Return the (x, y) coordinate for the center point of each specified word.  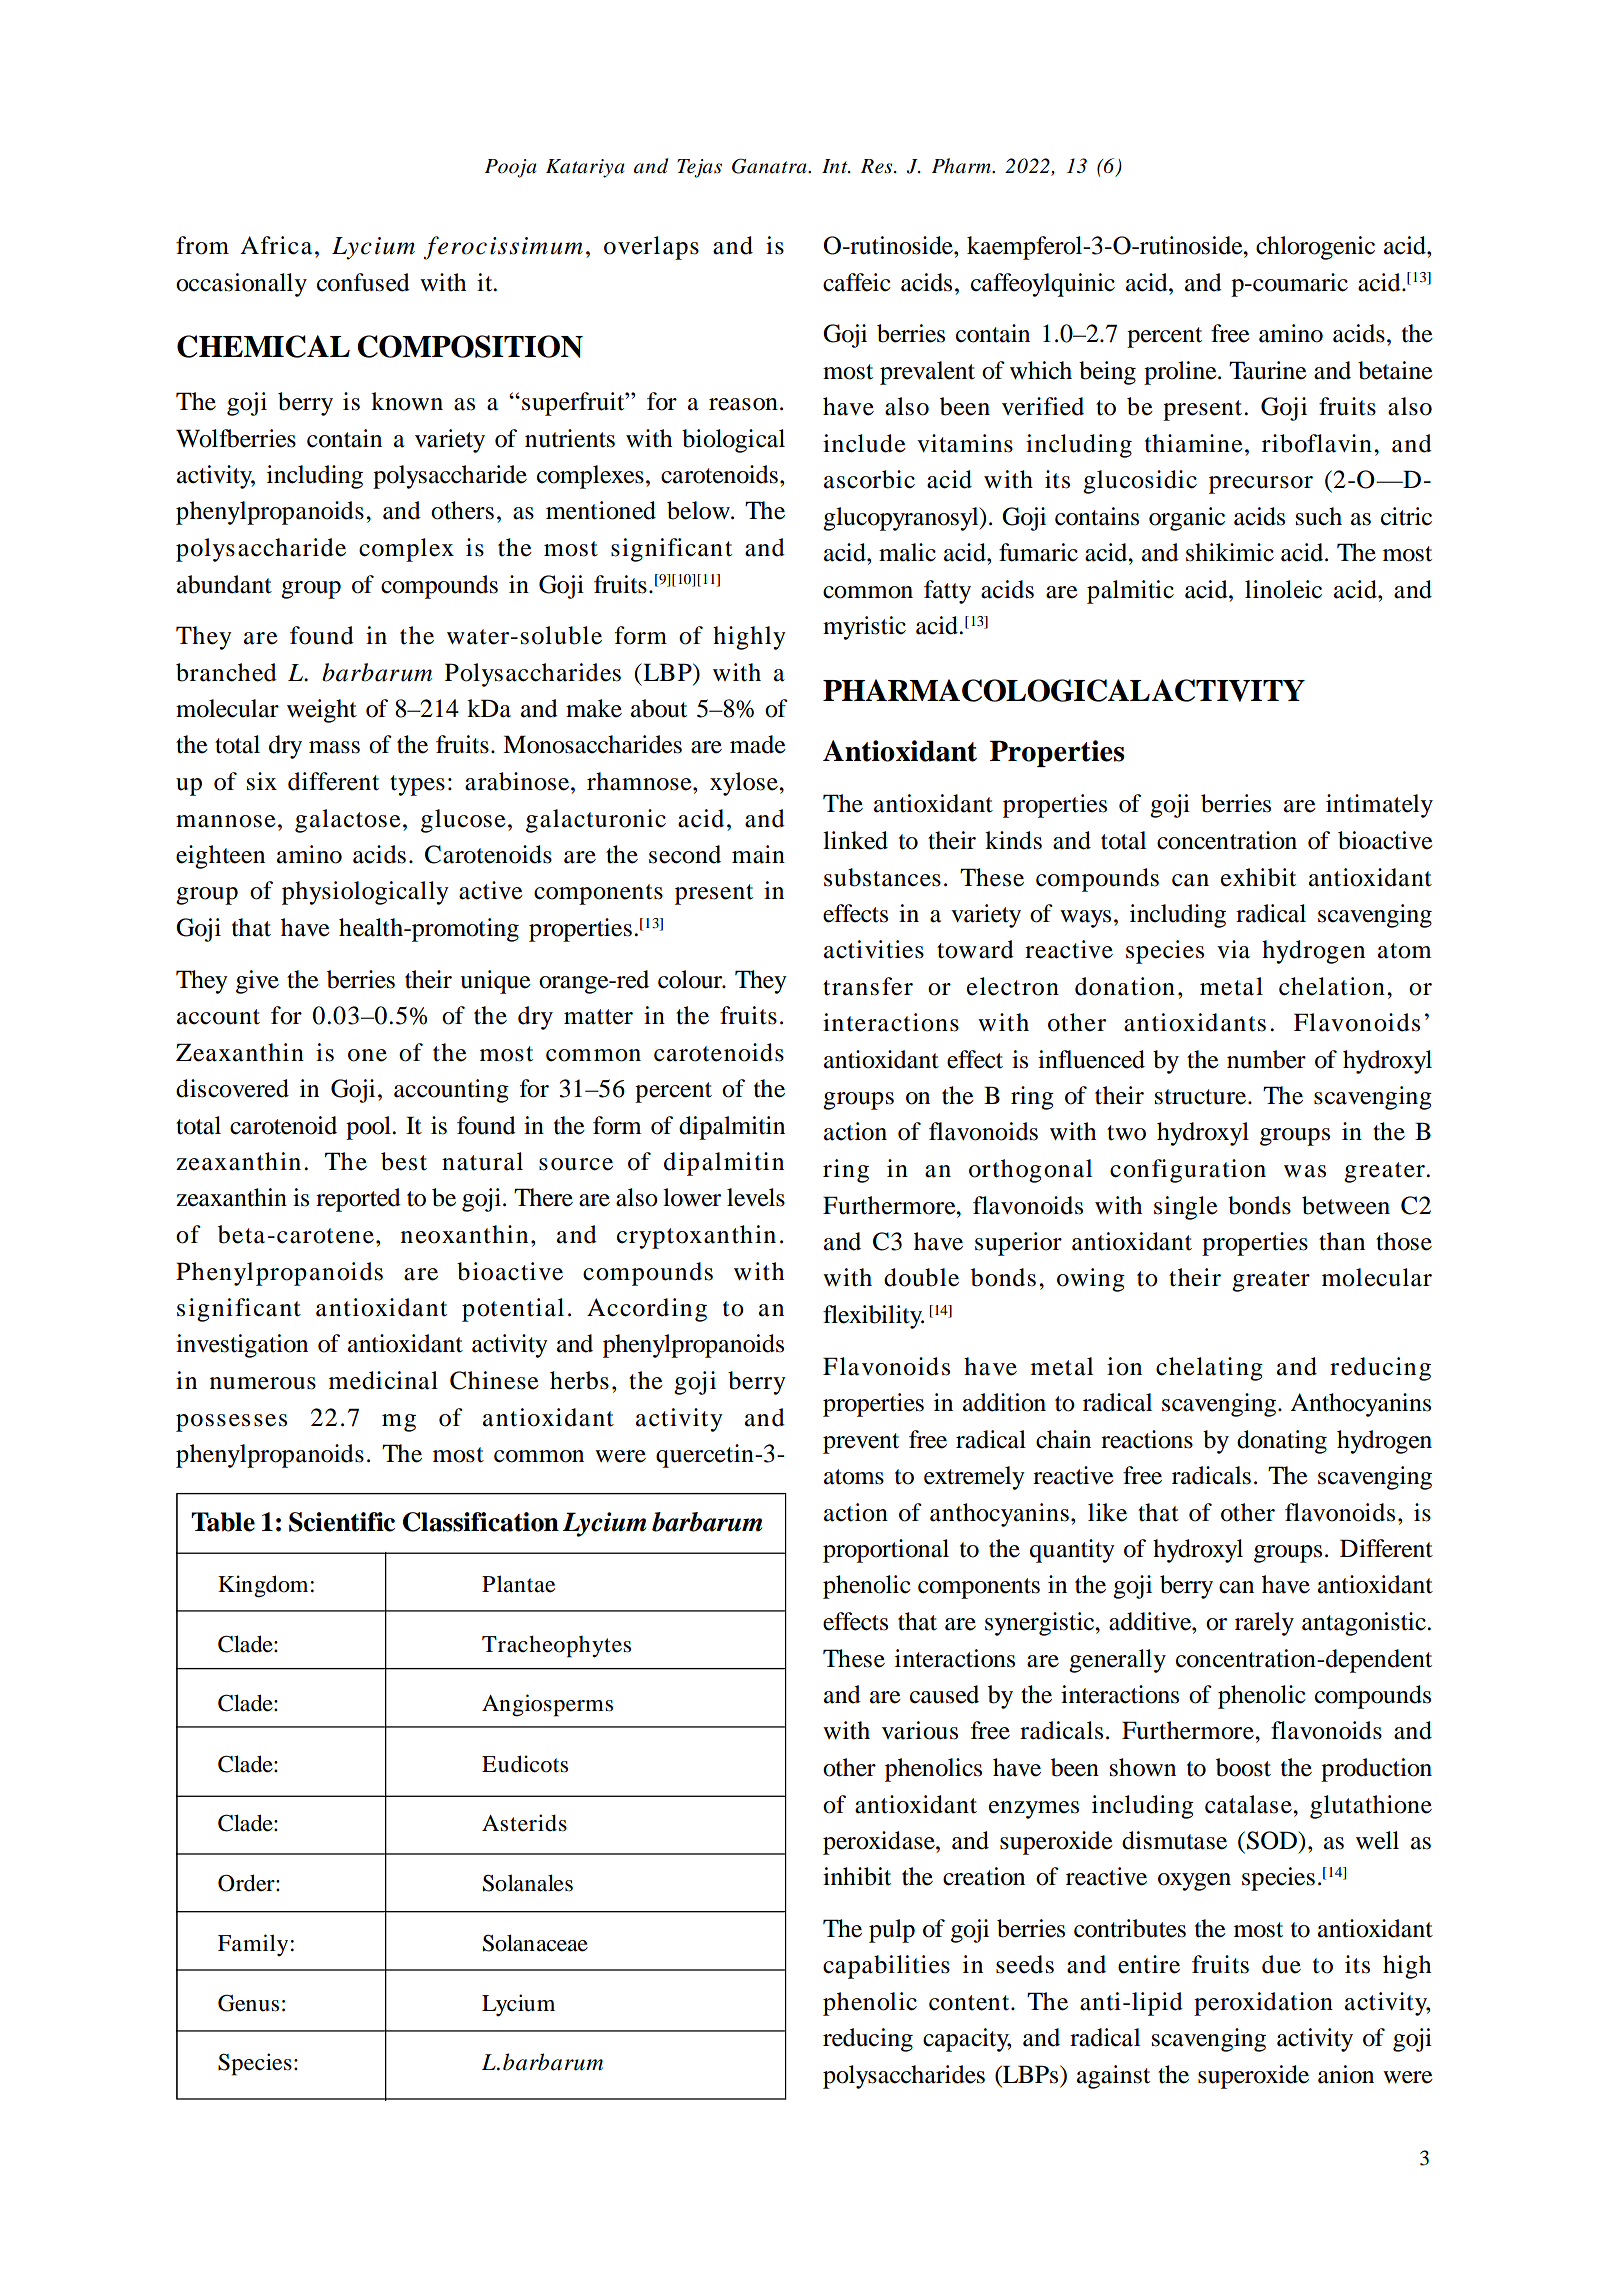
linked (855, 840)
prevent (861, 1443)
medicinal (383, 1380)
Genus (248, 2003)
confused (363, 282)
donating (1282, 1442)
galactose (348, 821)
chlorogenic (1315, 248)
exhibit (1258, 877)
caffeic (857, 282)
